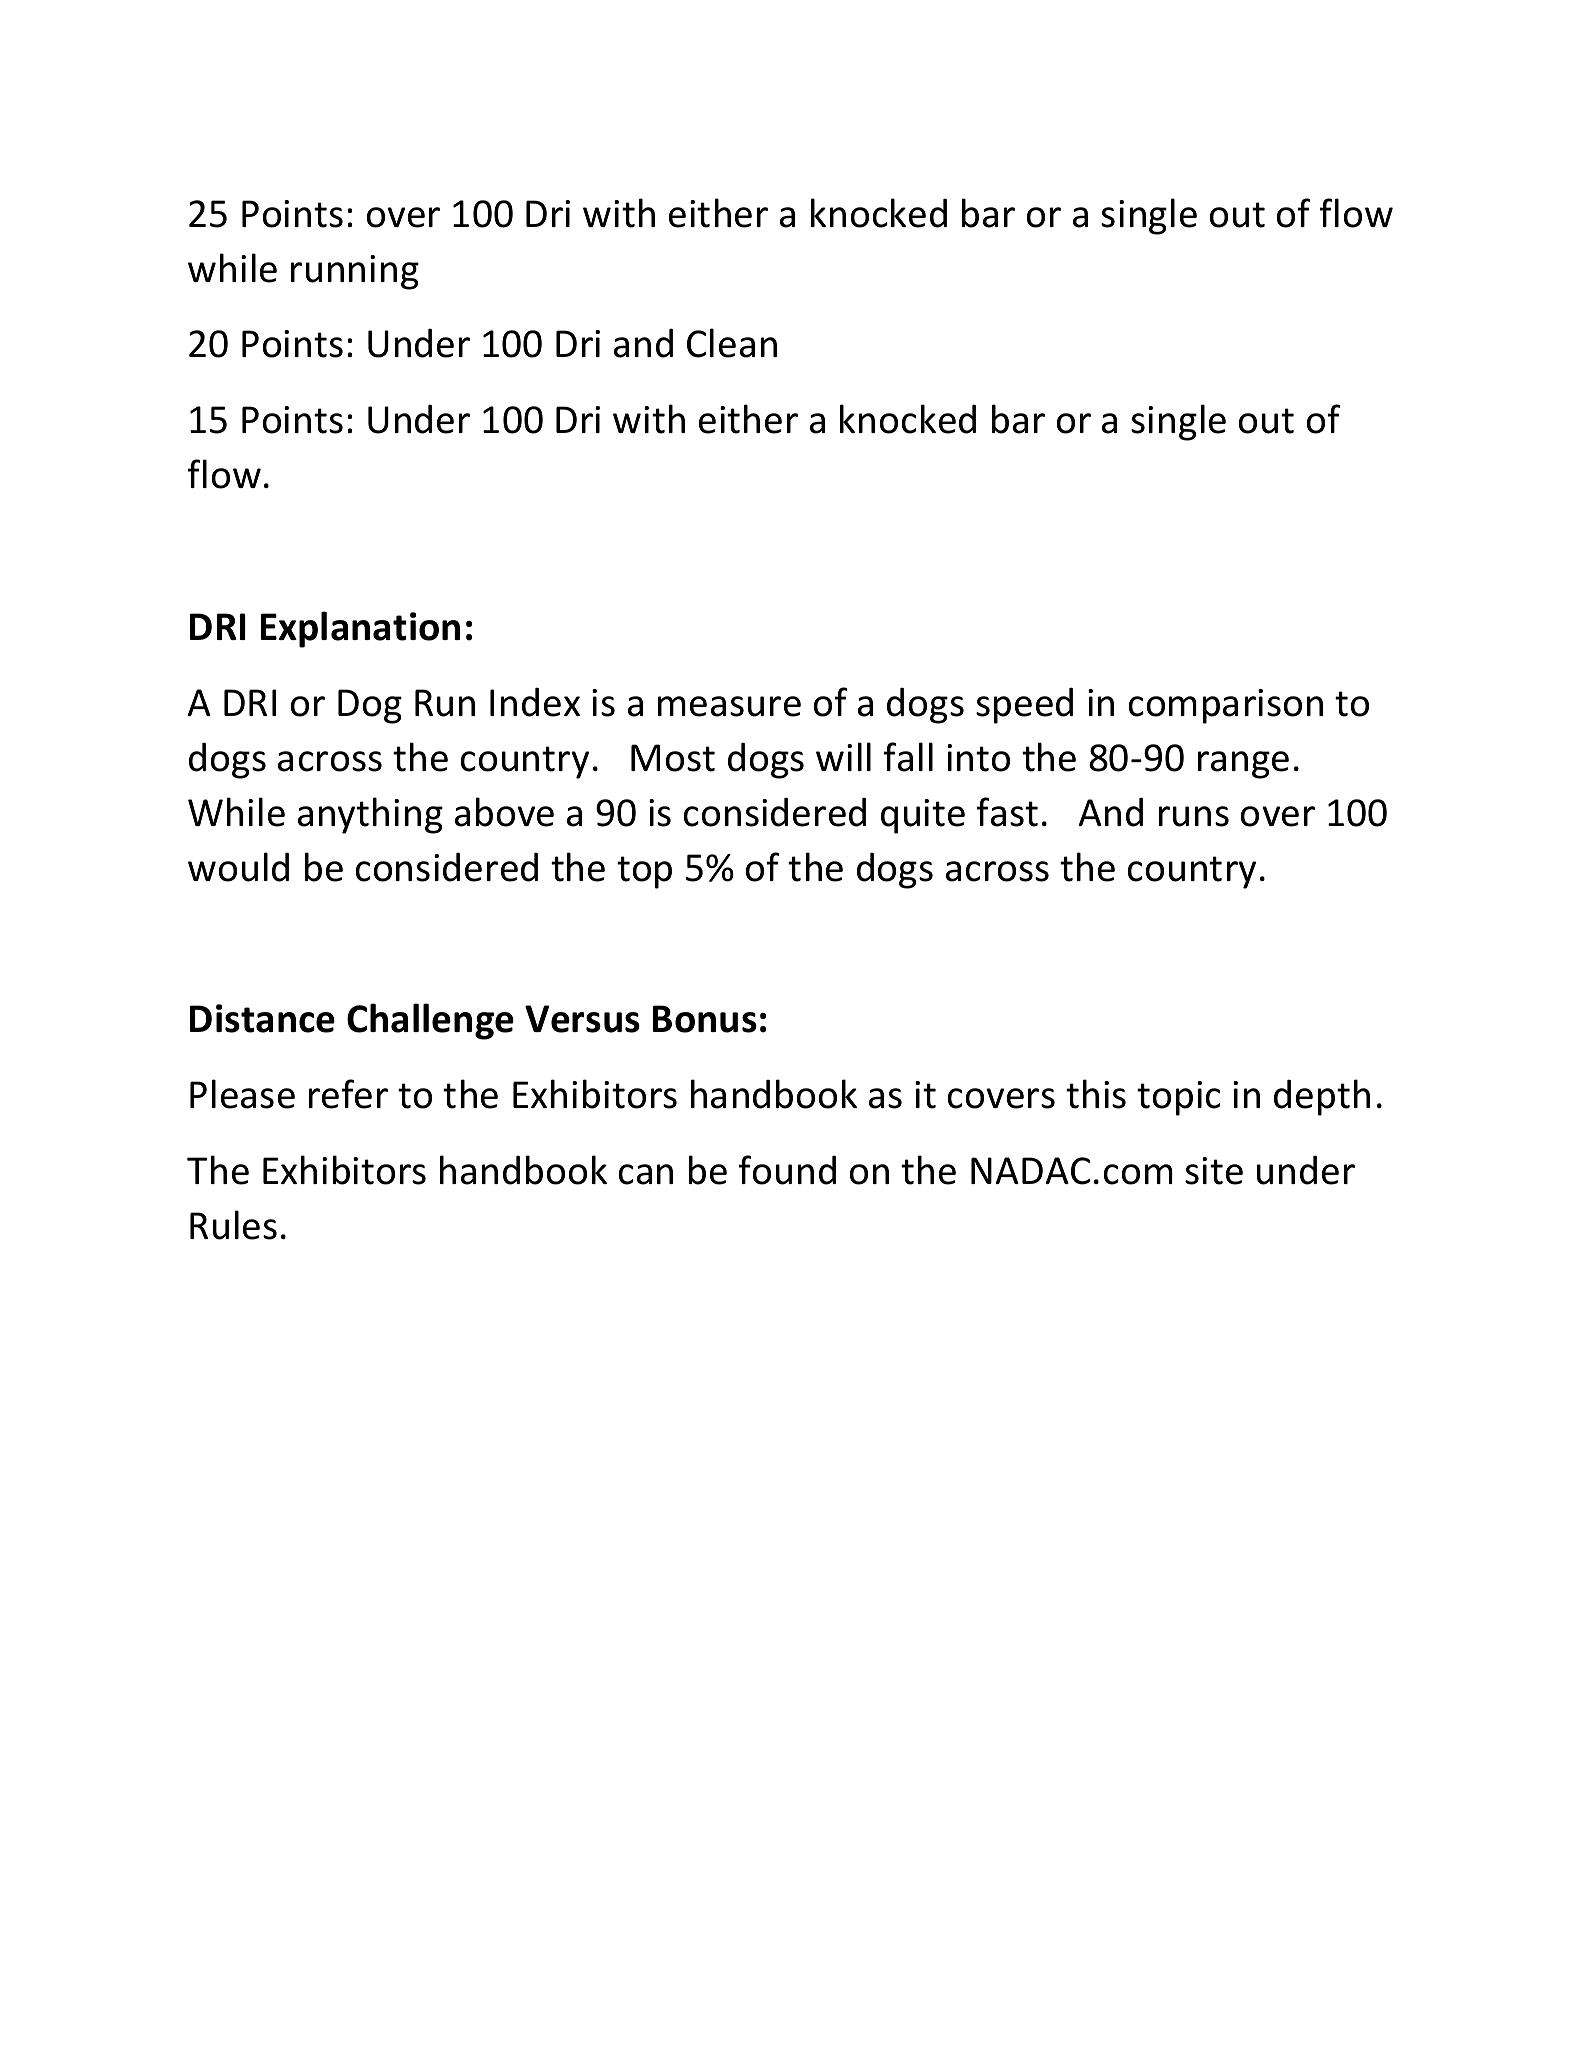 The height and width of the document is (2065, 1596). I want to click on speed, so click(1024, 705).
